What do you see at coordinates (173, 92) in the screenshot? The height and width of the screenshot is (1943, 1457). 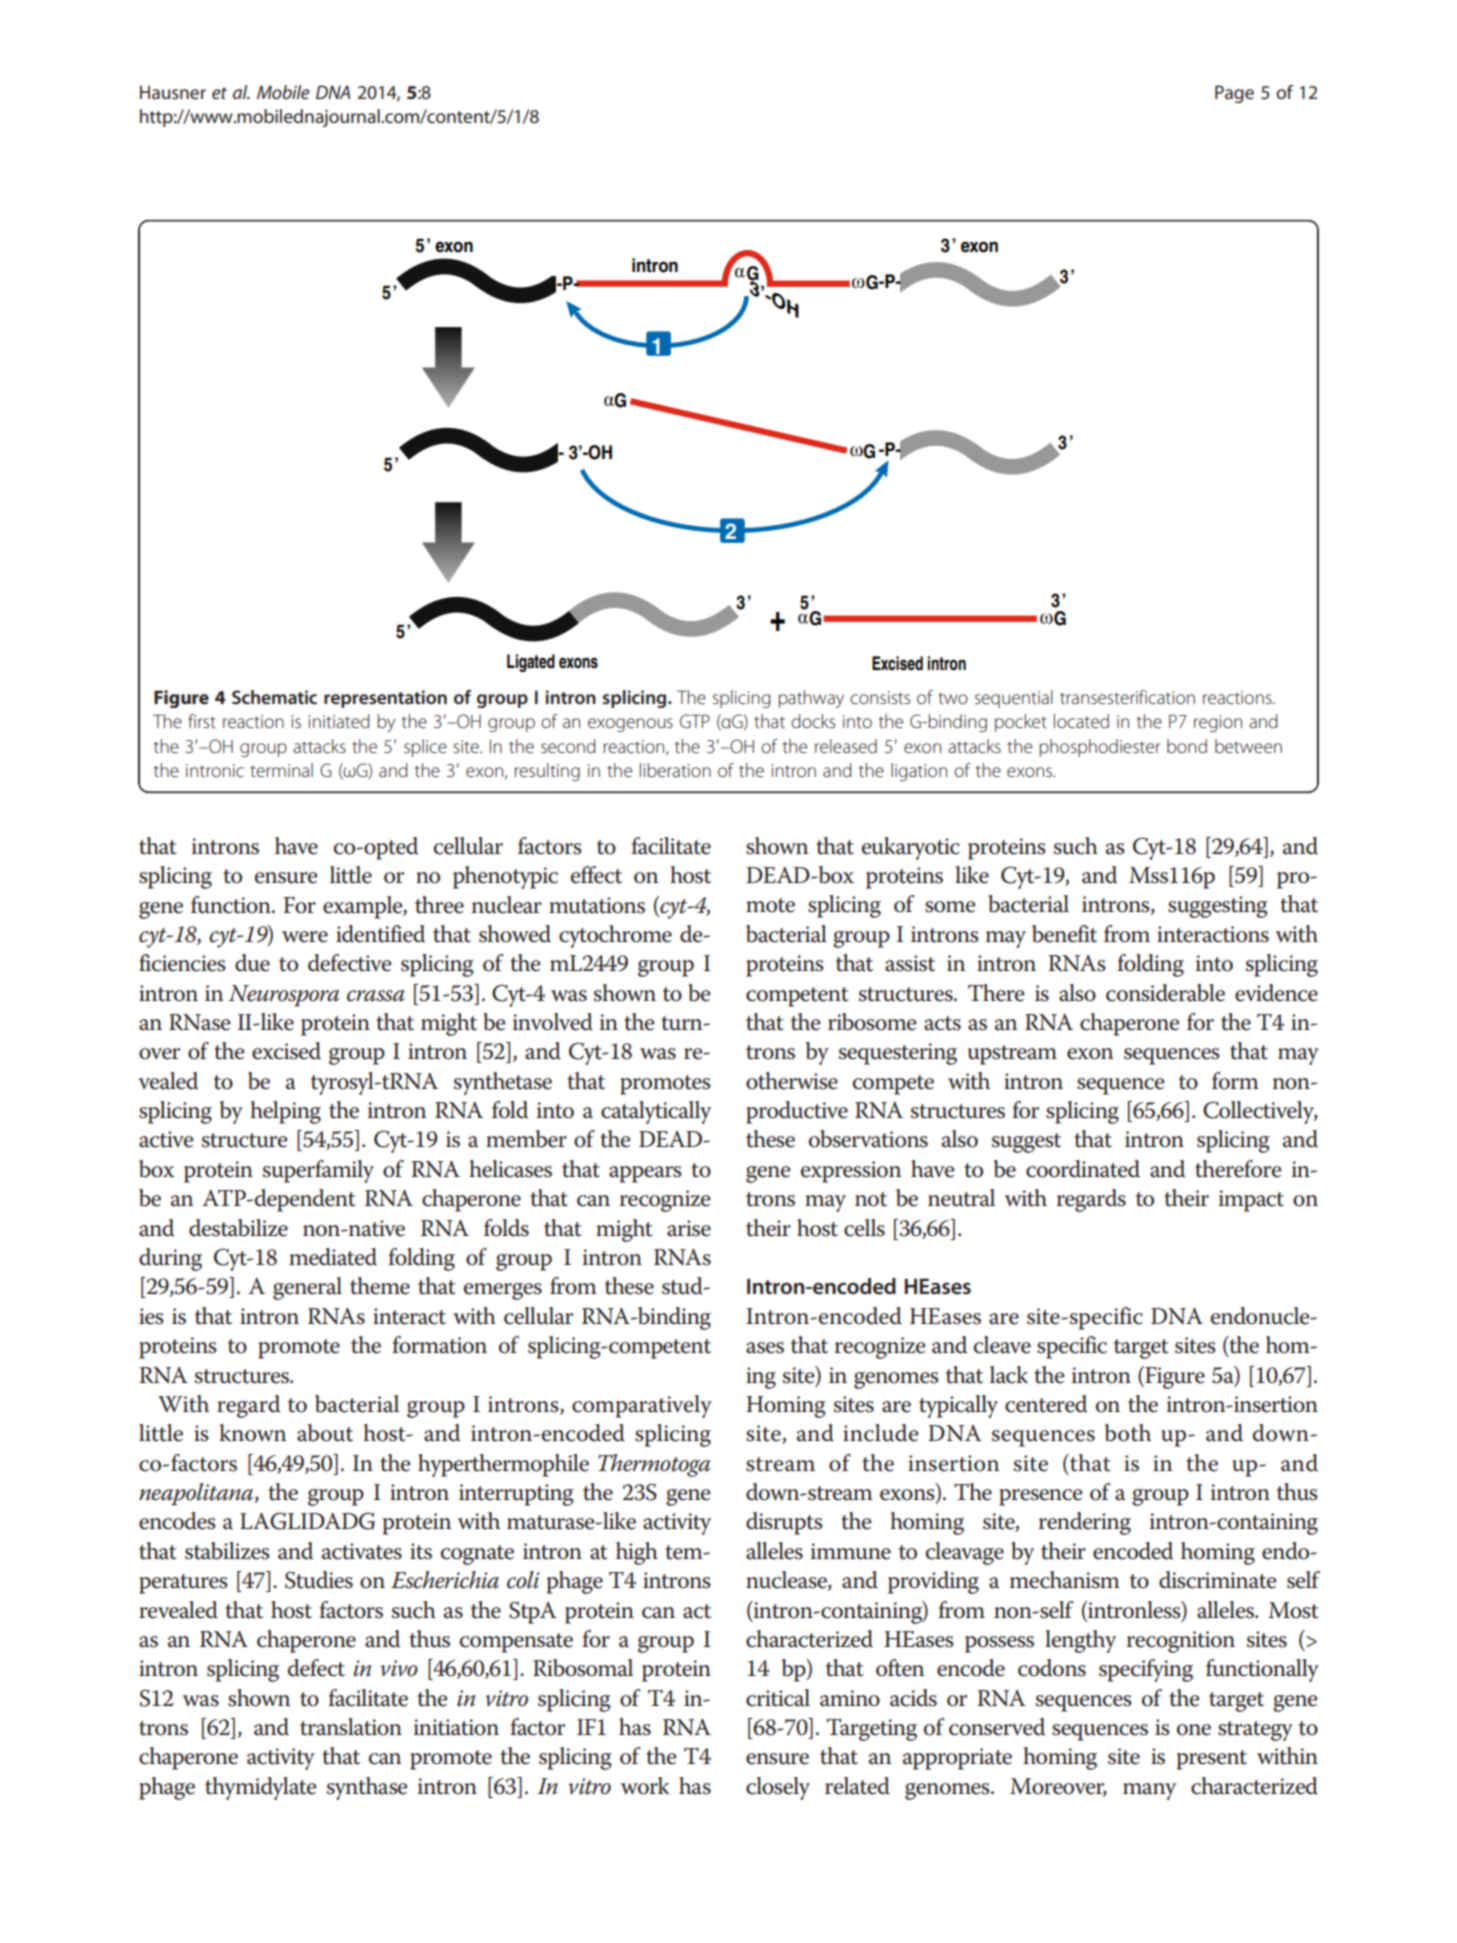 I see `Hausner` at bounding box center [173, 92].
